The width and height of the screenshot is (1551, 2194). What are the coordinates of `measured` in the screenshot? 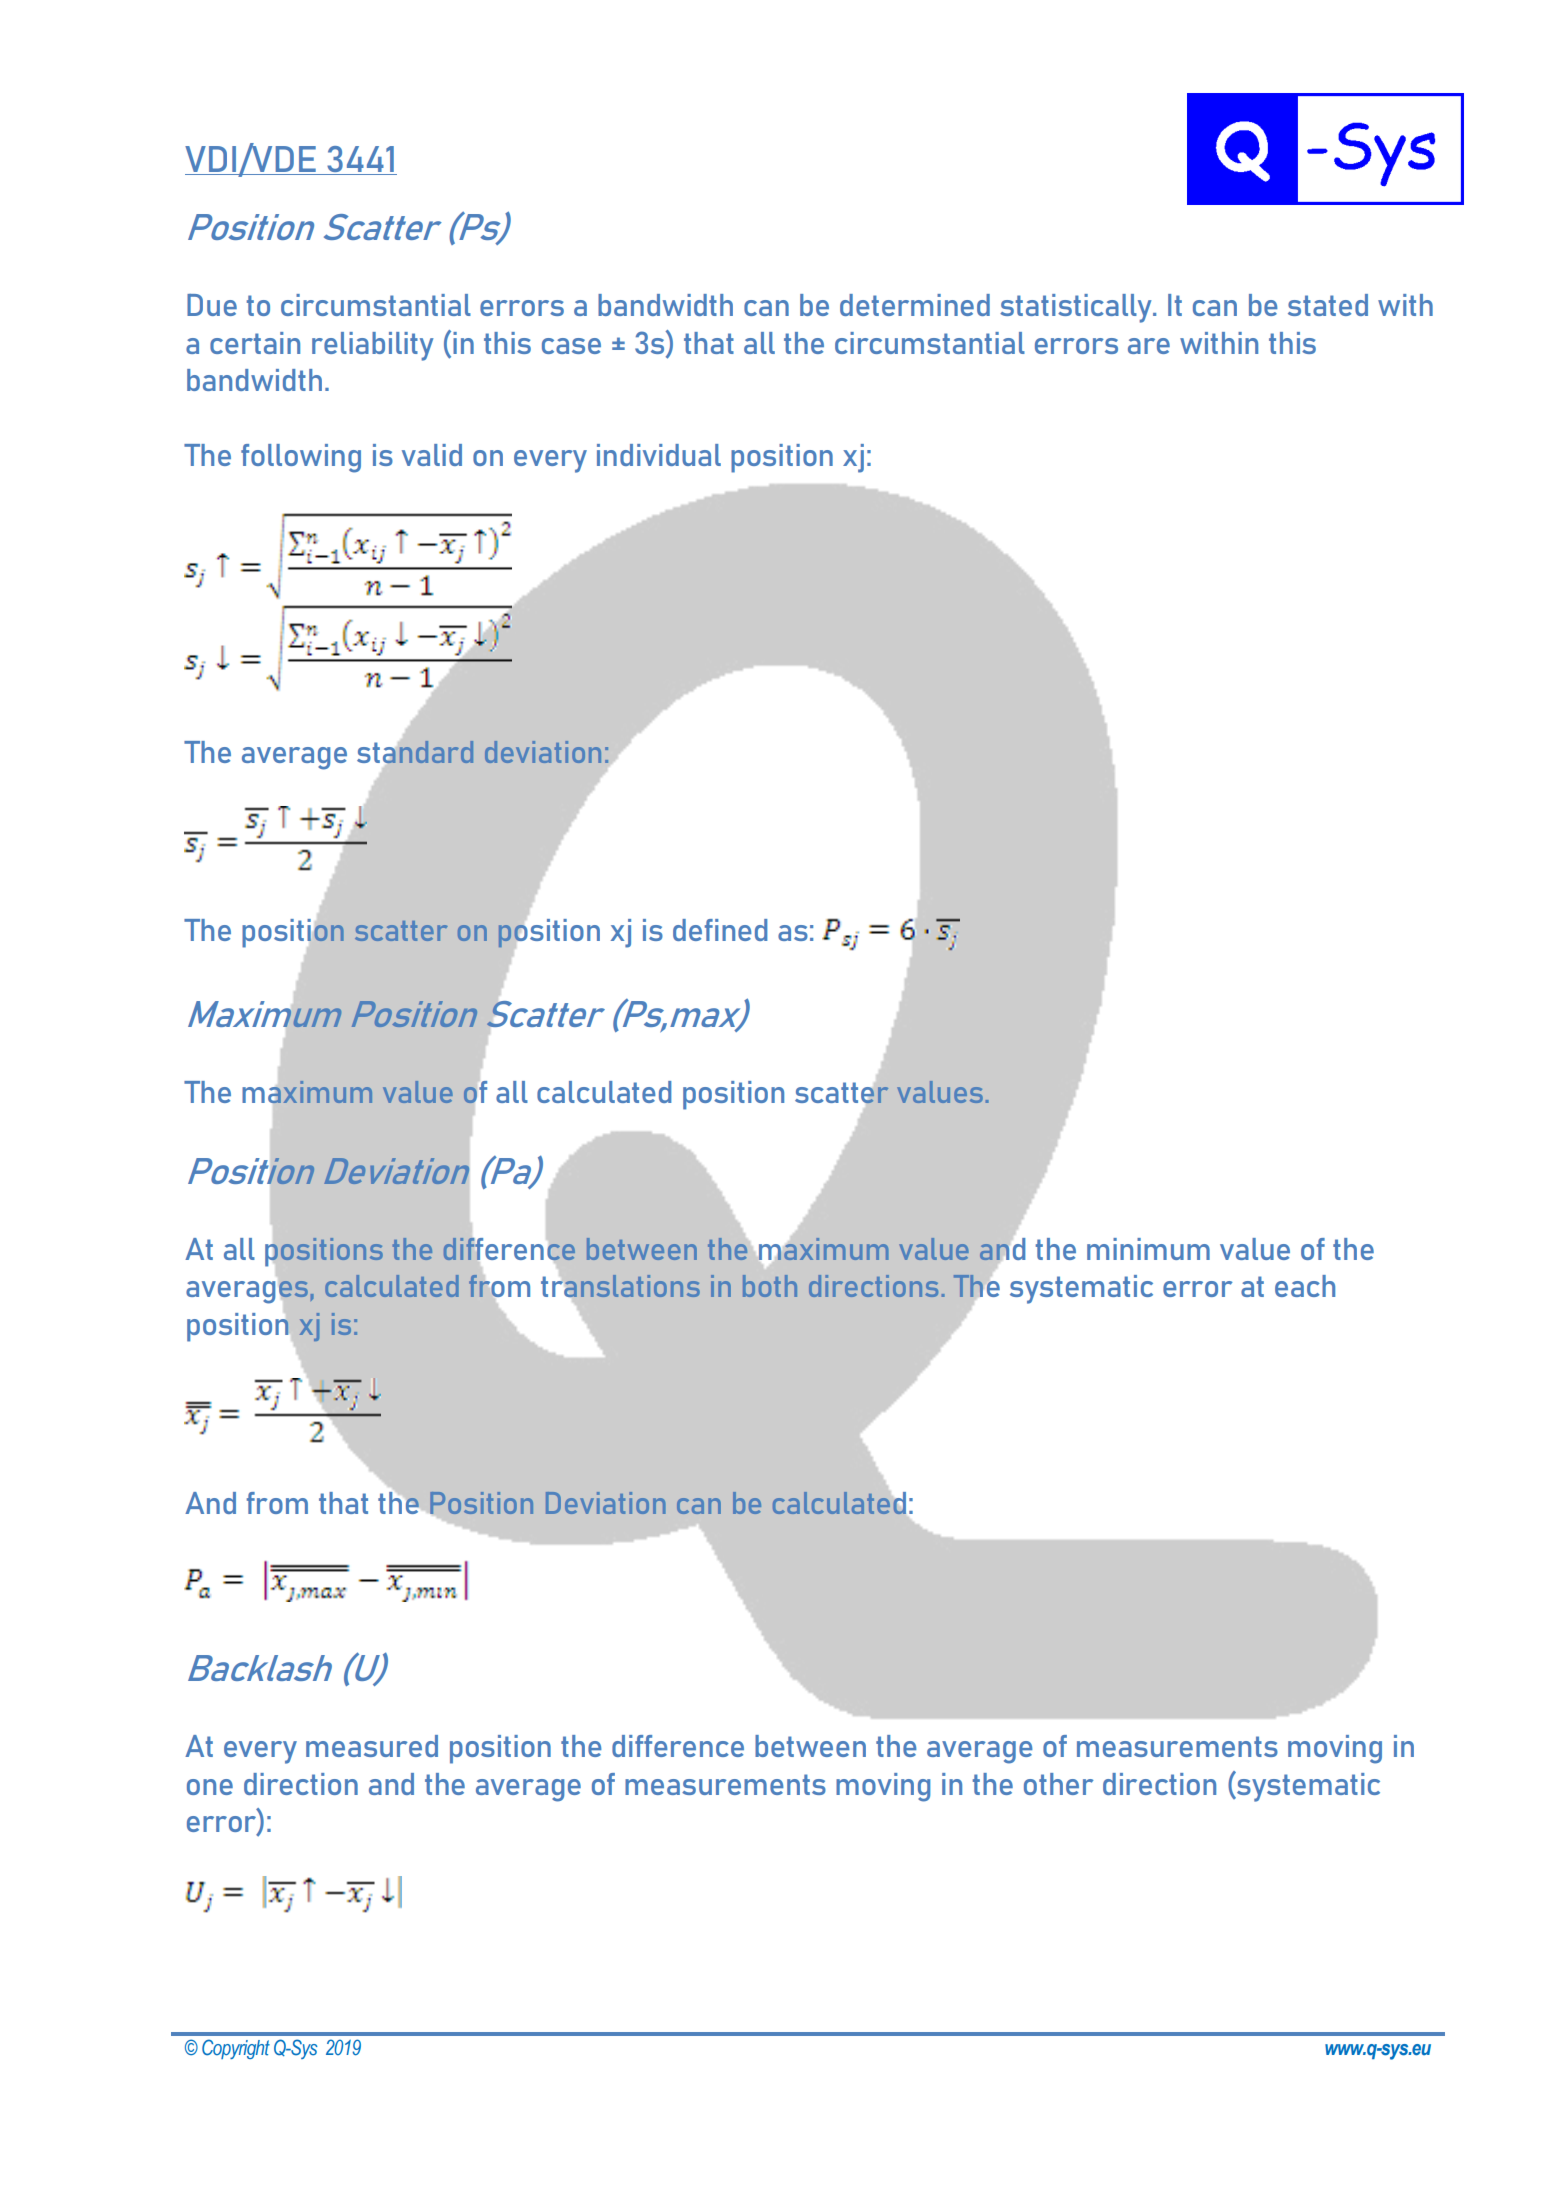 It's located at (372, 1746).
